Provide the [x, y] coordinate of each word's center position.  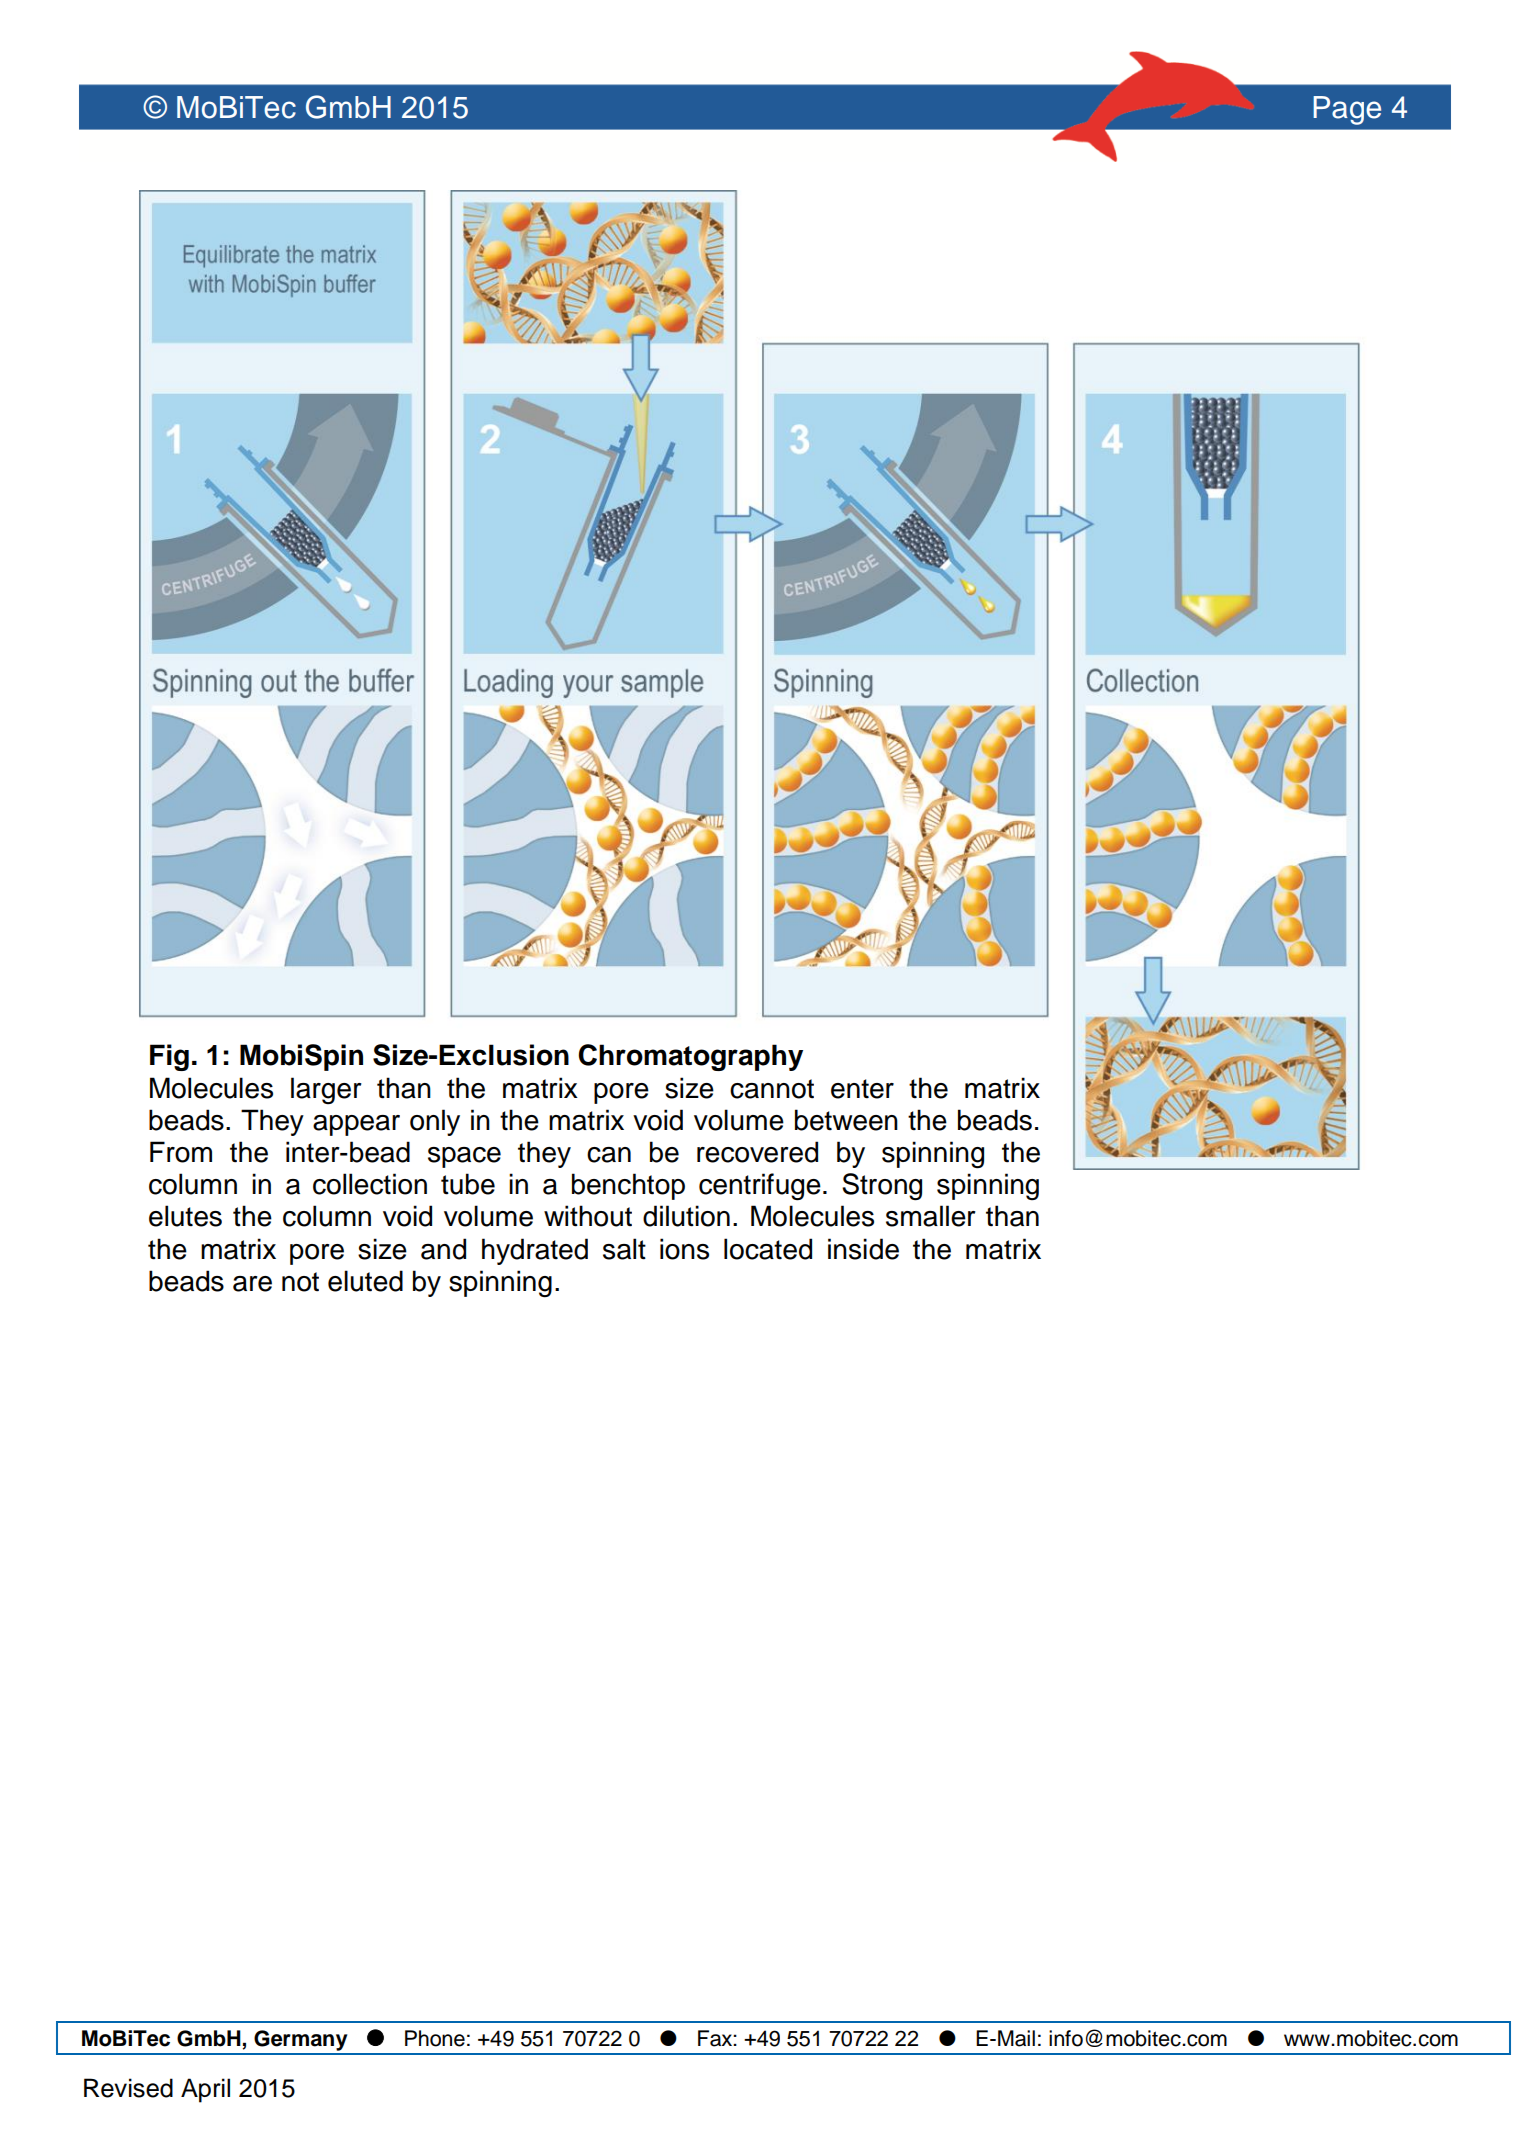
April [205, 2090]
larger [326, 1090]
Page [1347, 110]
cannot [772, 1089]
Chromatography [690, 1057]
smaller [931, 1216]
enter [862, 1089]
